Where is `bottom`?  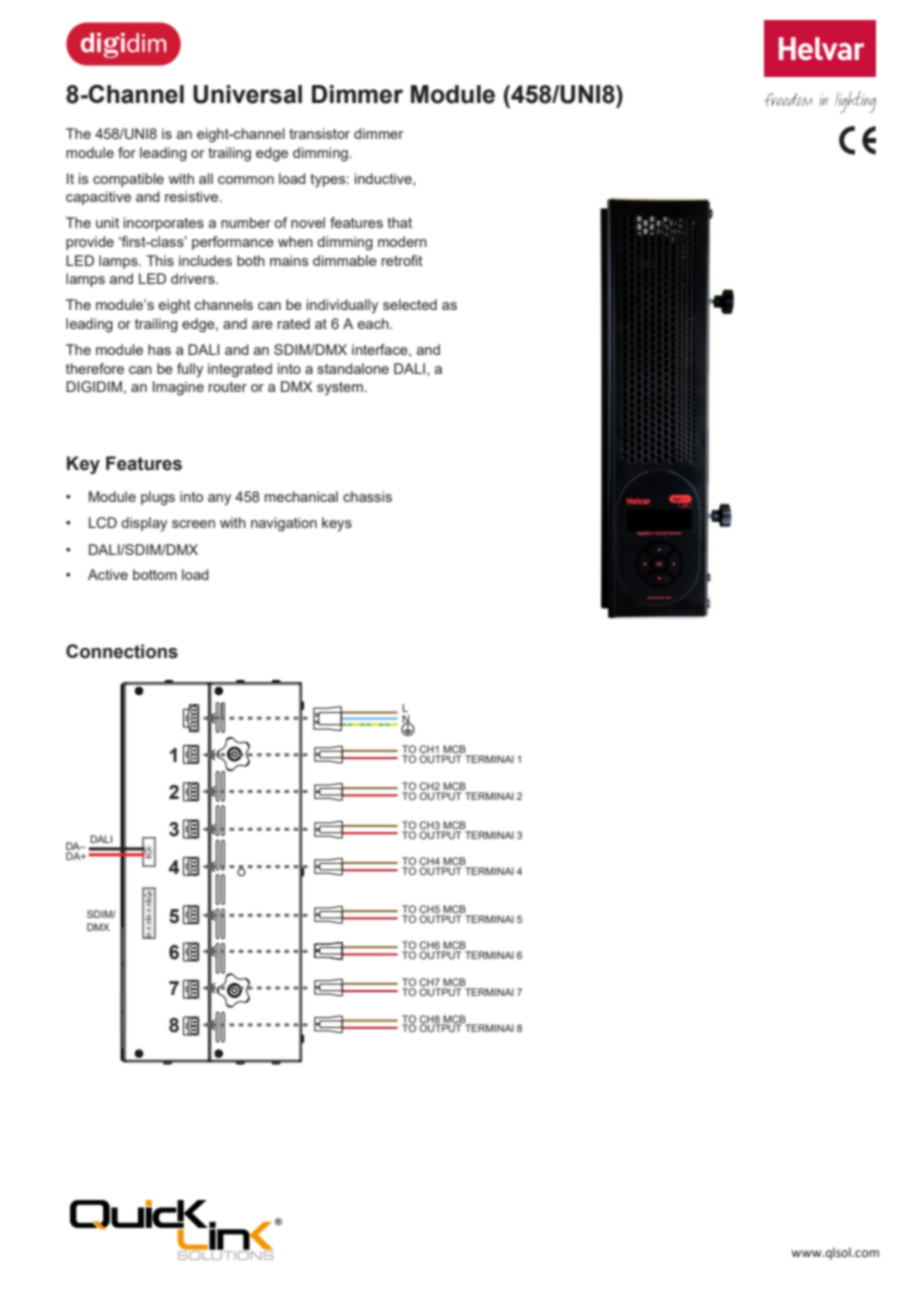
bottom is located at coordinates (155, 574).
